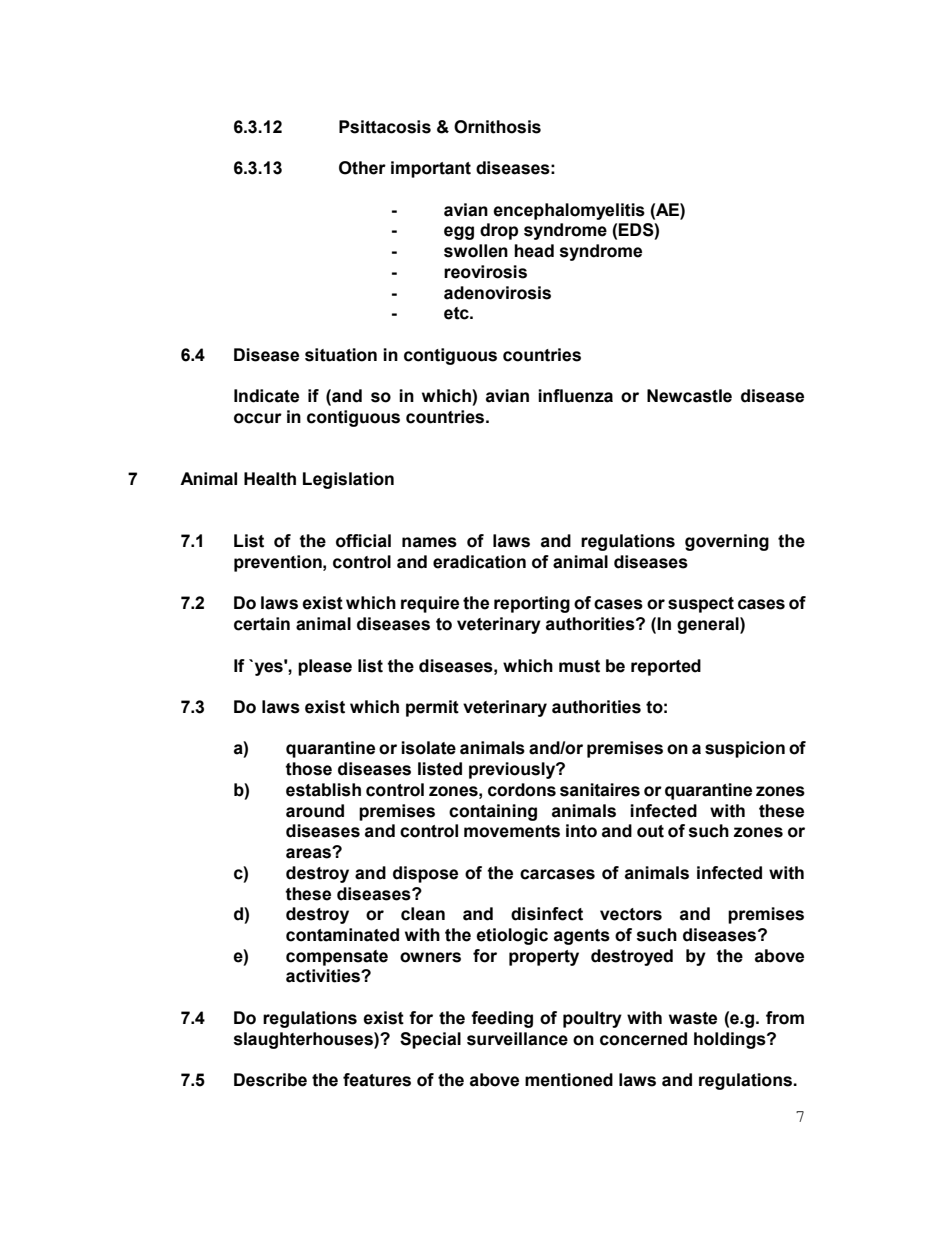 Image resolution: width=952 pixels, height=1233 pixels. Describe the element at coordinates (262, 624) in the page. I see `certain` at that location.
